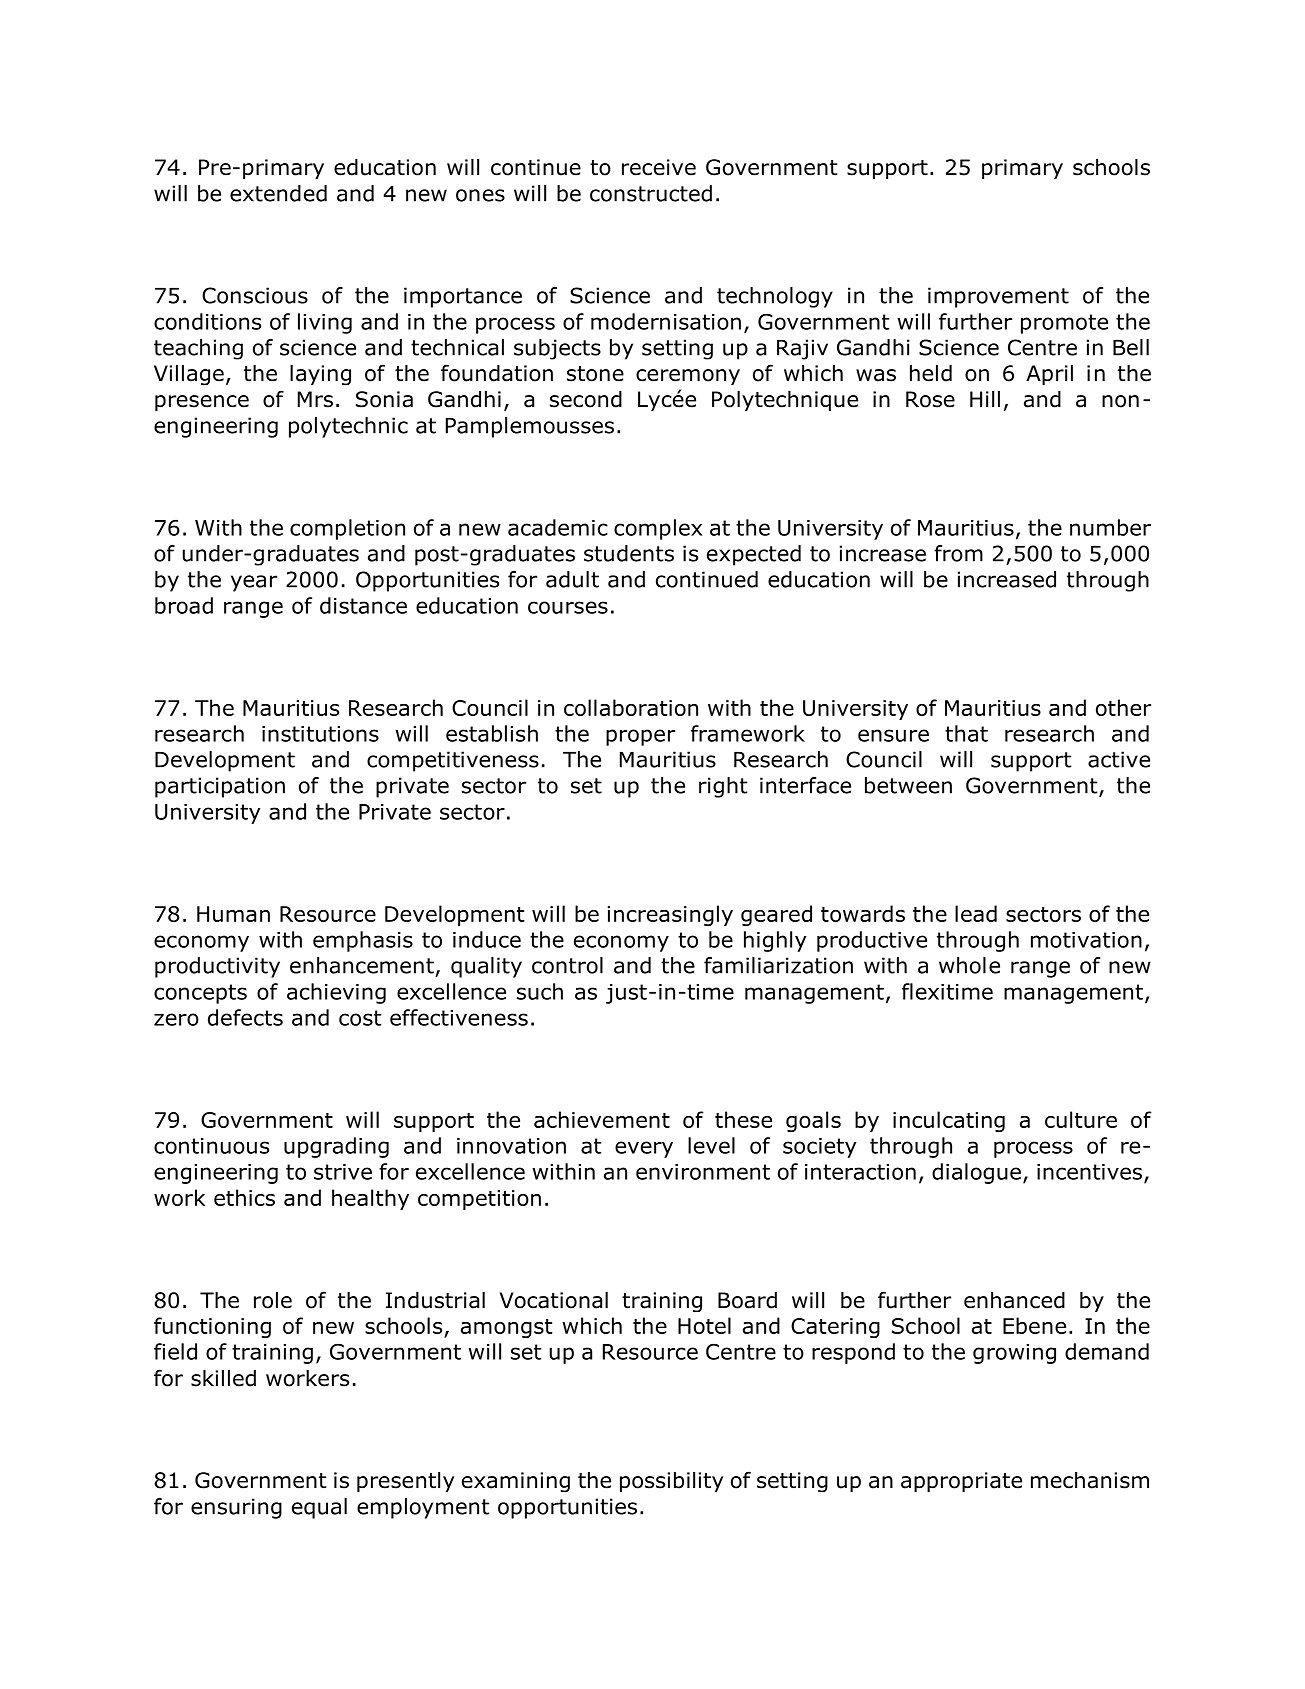  What do you see at coordinates (644, 1149) in the screenshot?
I see `every` at bounding box center [644, 1149].
